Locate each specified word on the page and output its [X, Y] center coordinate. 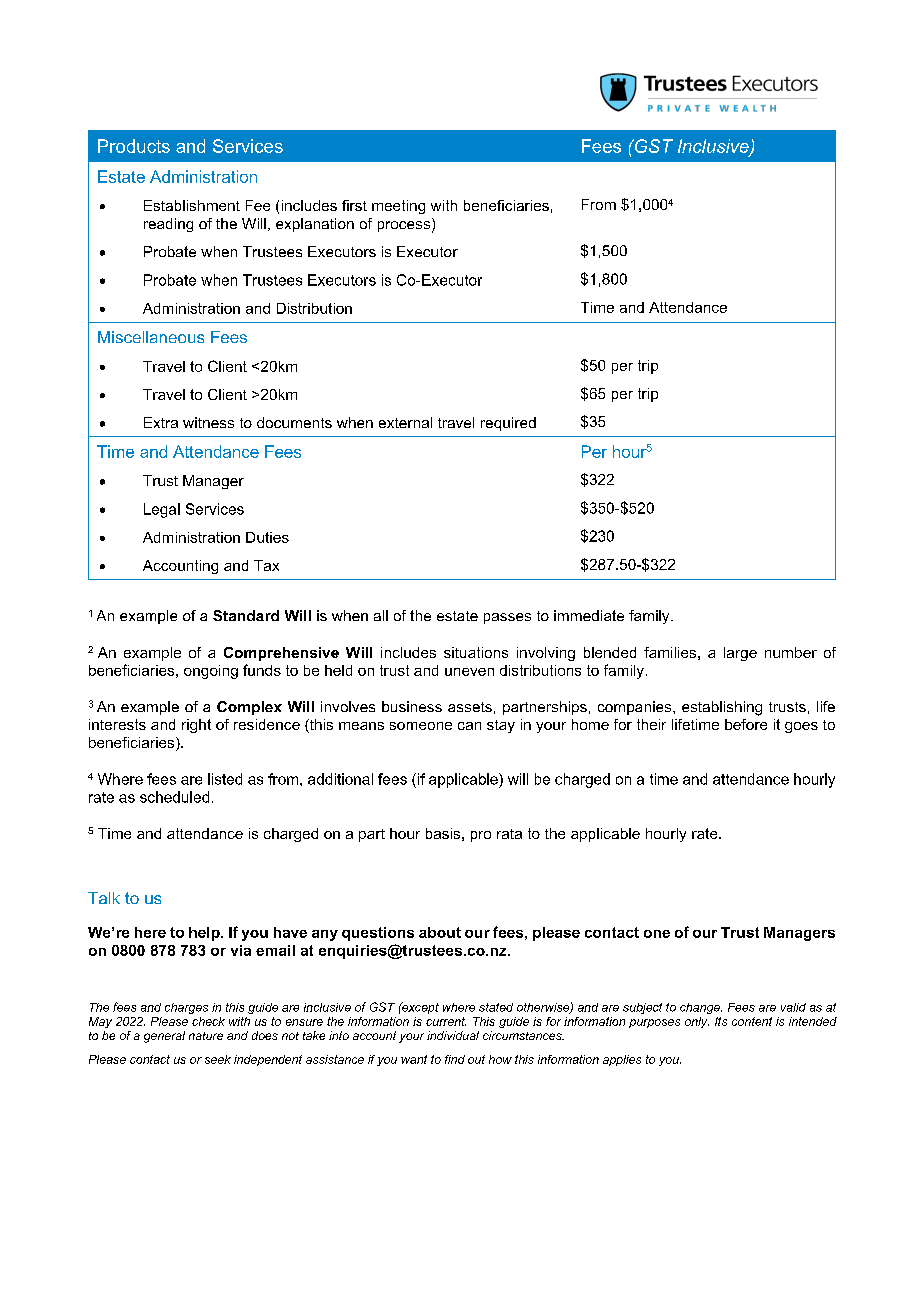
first [354, 205]
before [746, 724]
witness [208, 422]
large [740, 654]
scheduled [174, 797]
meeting [398, 207]
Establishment [192, 205]
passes [507, 618]
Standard [246, 615]
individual [453, 1035]
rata [509, 834]
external [405, 422]
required [508, 424]
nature [206, 1036]
